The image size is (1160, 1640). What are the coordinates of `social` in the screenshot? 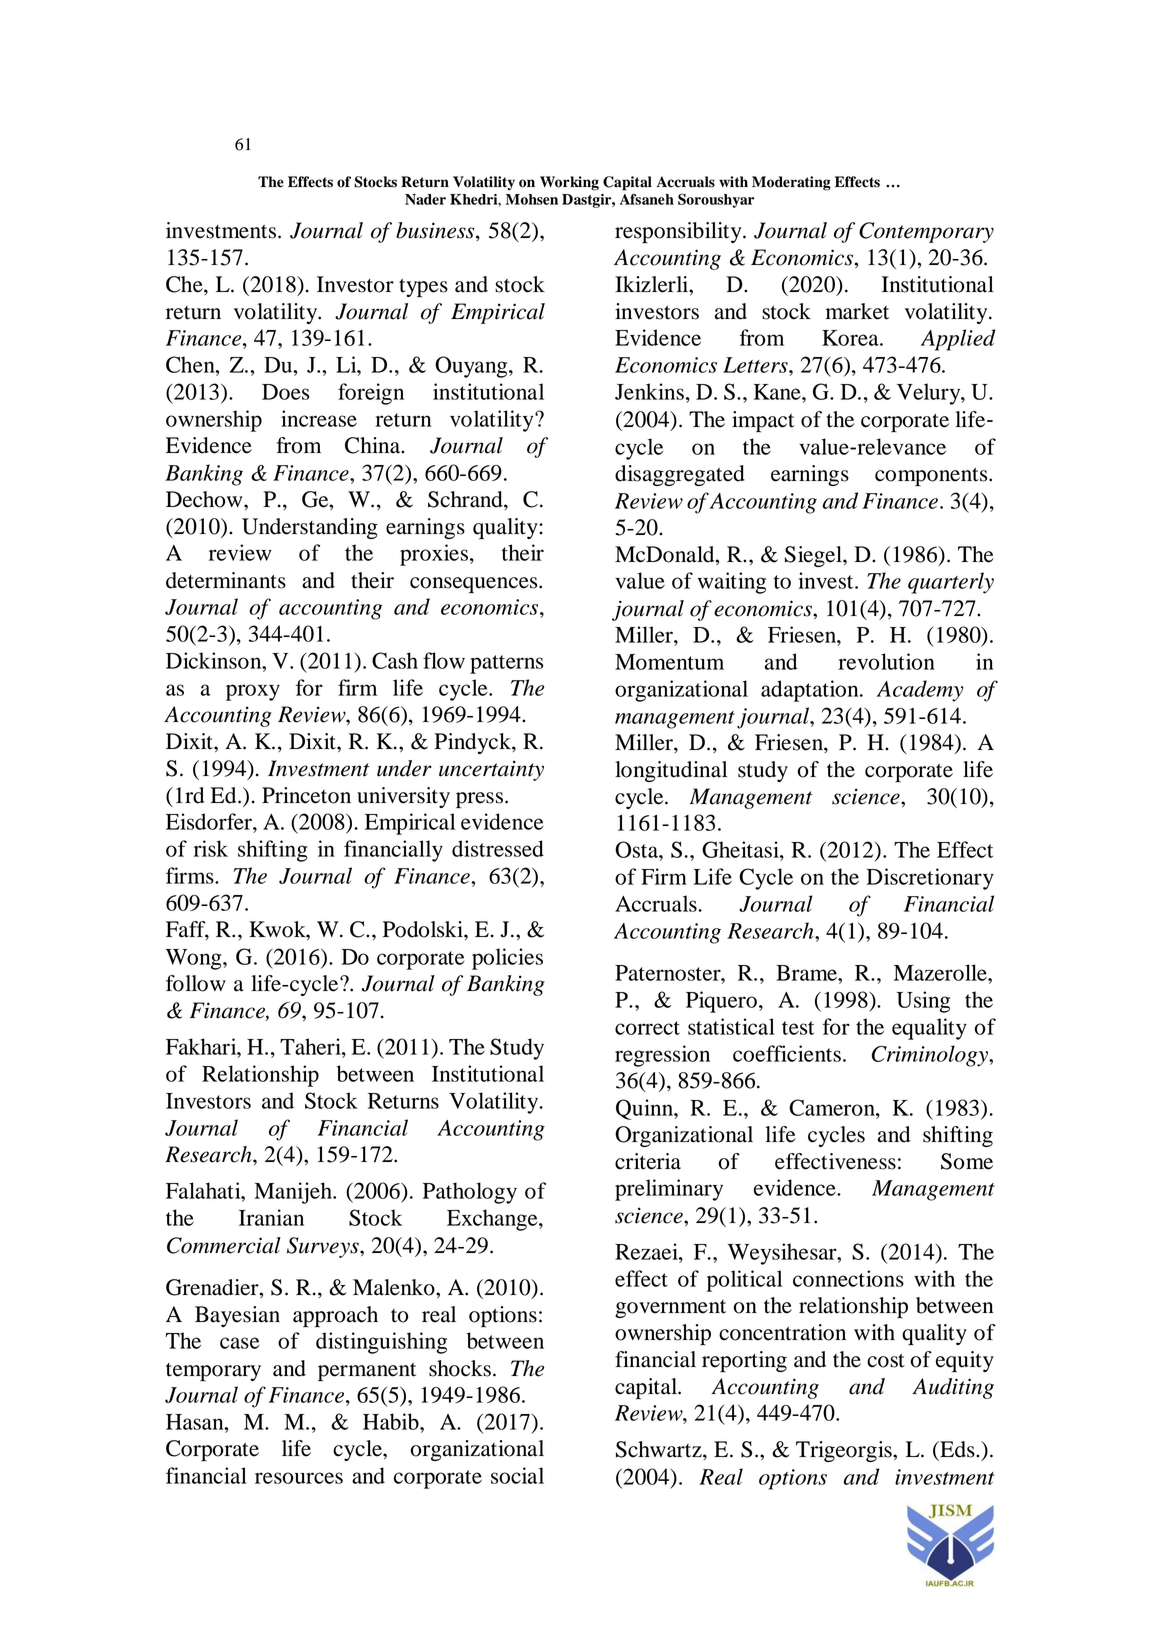 It's located at (517, 1475).
